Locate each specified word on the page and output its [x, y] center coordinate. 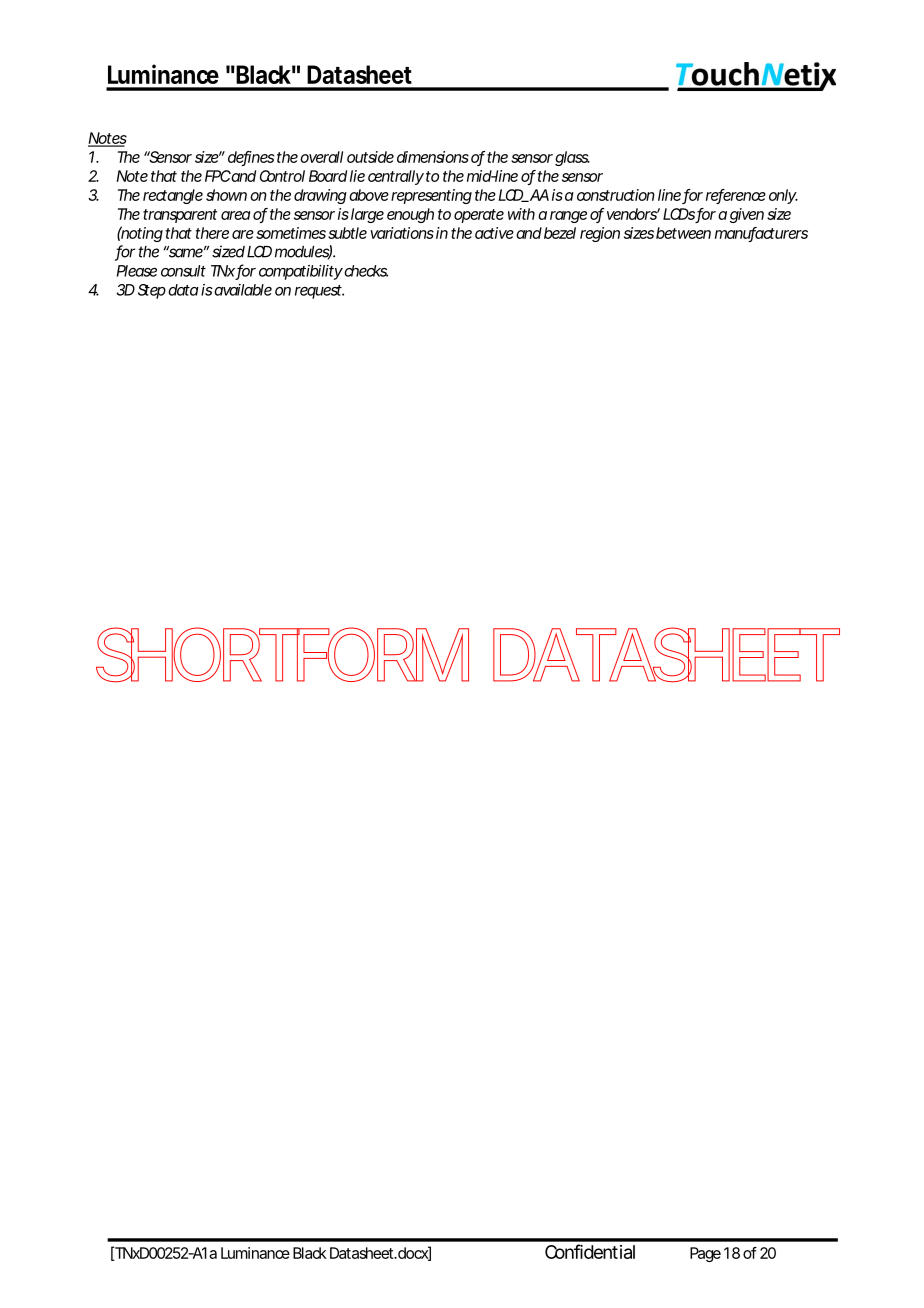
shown [226, 195]
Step [152, 291]
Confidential [590, 1251]
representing [431, 196]
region [600, 234]
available [242, 290]
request [319, 292]
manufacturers [761, 234]
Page [705, 1254]
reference [736, 196]
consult [183, 271]
